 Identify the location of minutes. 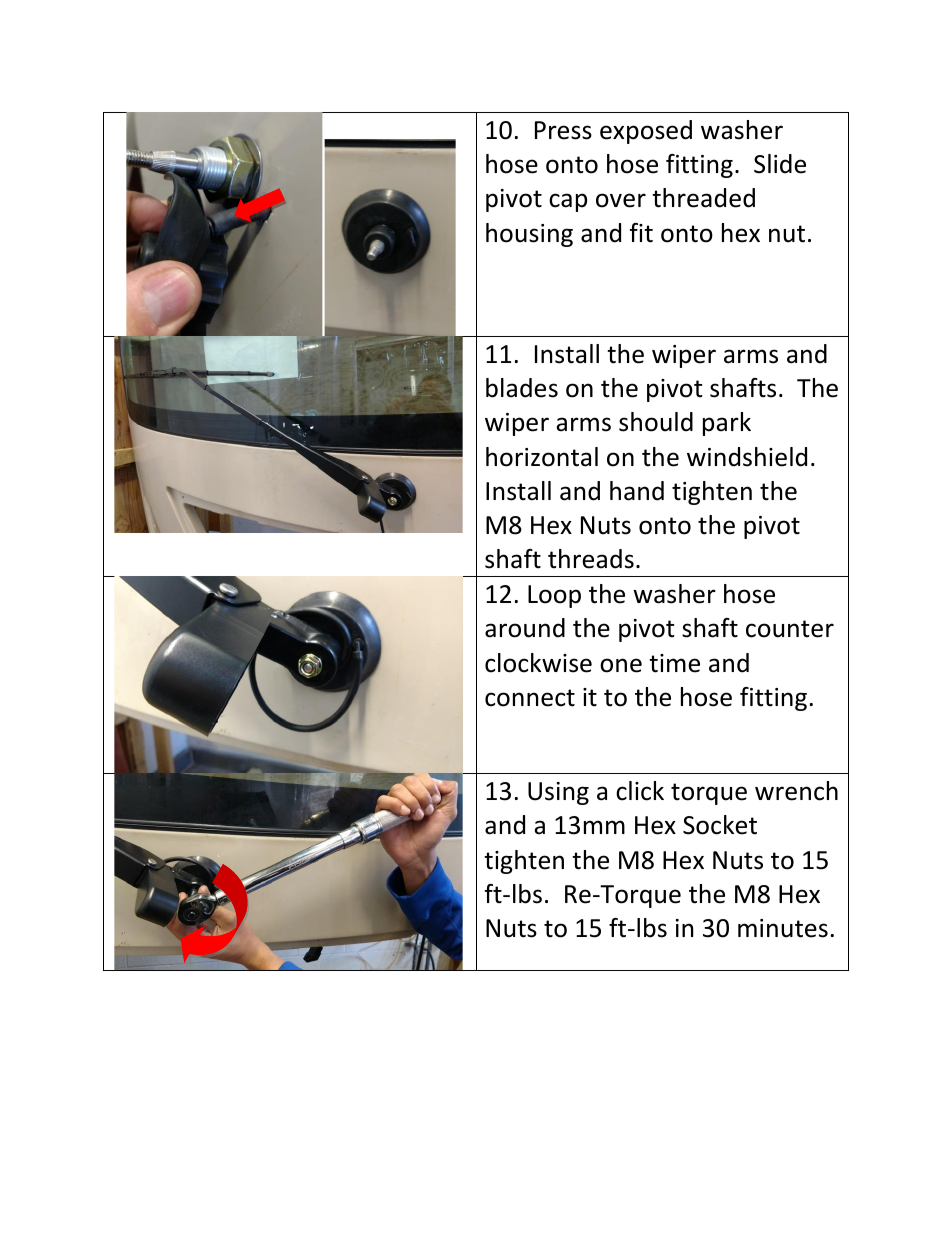
(783, 928).
